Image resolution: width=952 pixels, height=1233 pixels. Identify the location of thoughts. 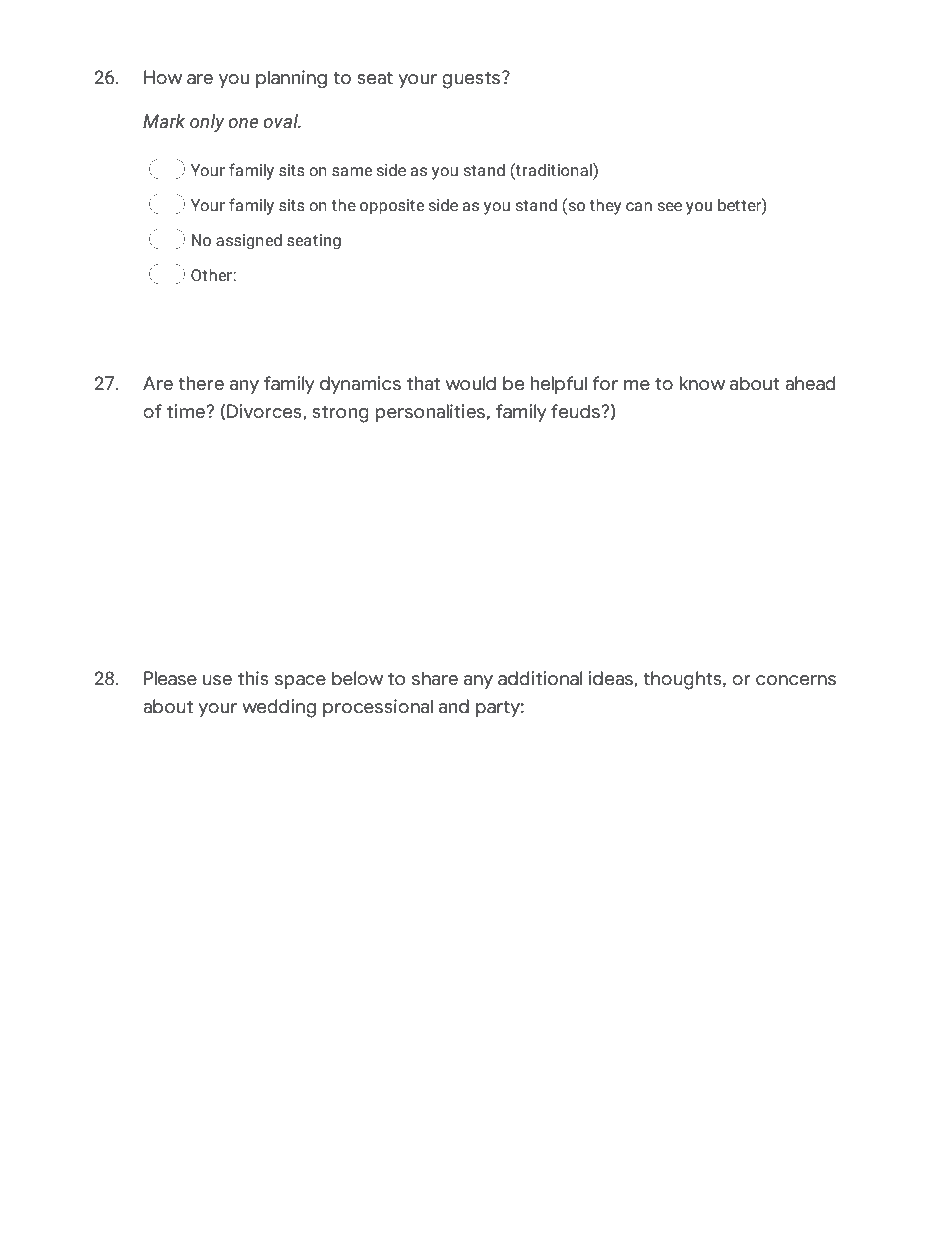
(684, 680).
